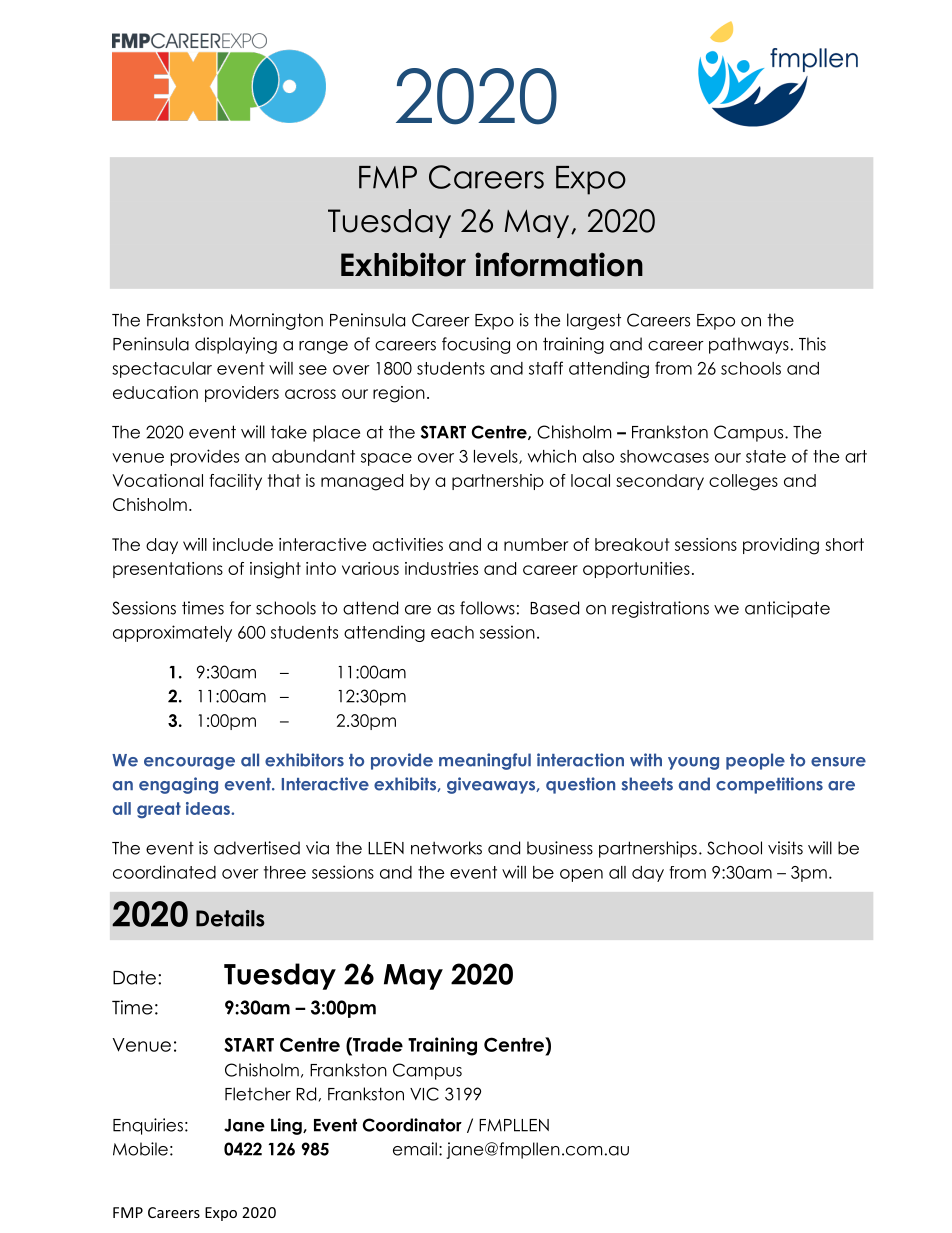 This page has height=1233, width=952. What do you see at coordinates (749, 345) in the page?
I see `pathways` at bounding box center [749, 345].
